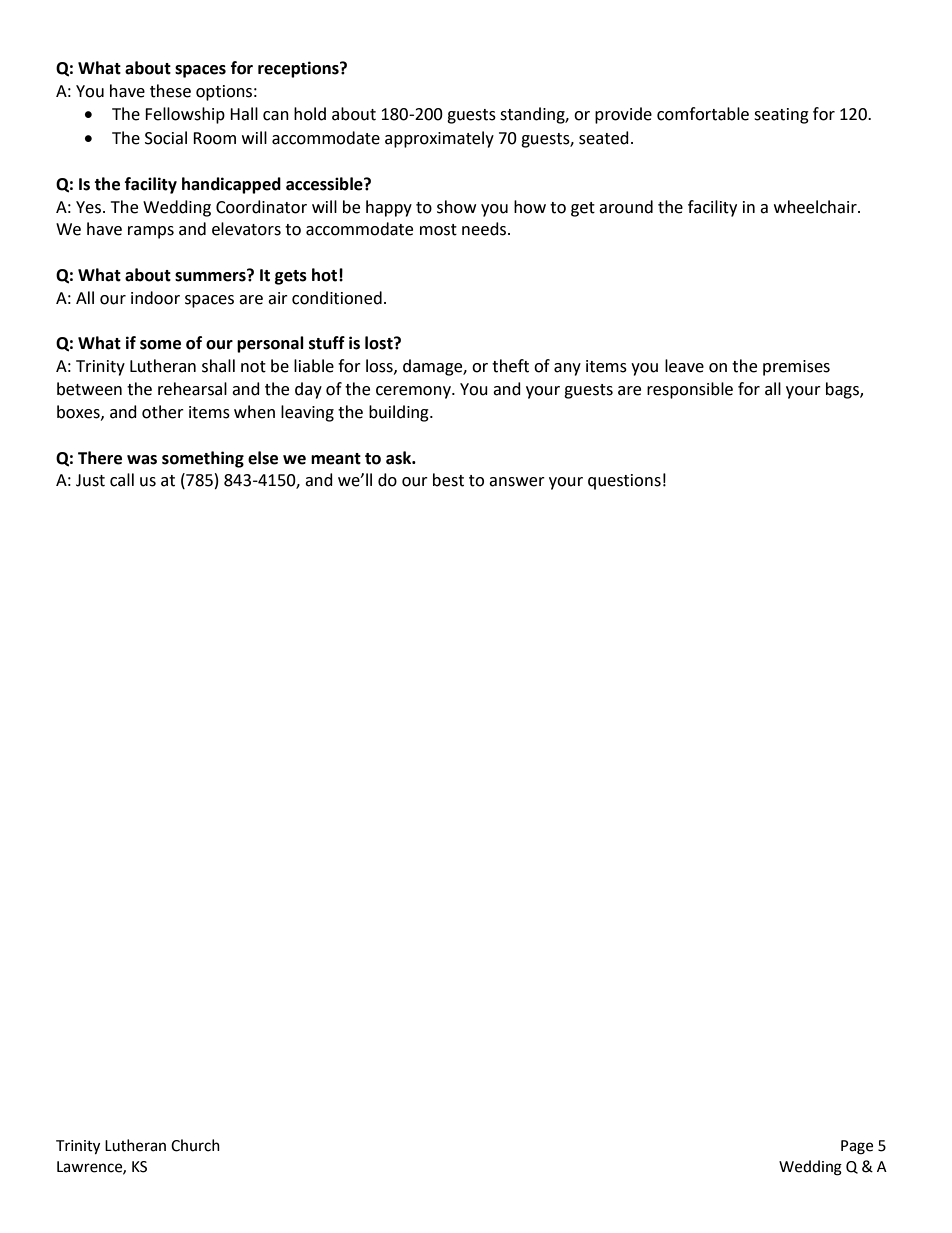 This screenshot has height=1233, width=952. I want to click on Church, so click(195, 1145).
